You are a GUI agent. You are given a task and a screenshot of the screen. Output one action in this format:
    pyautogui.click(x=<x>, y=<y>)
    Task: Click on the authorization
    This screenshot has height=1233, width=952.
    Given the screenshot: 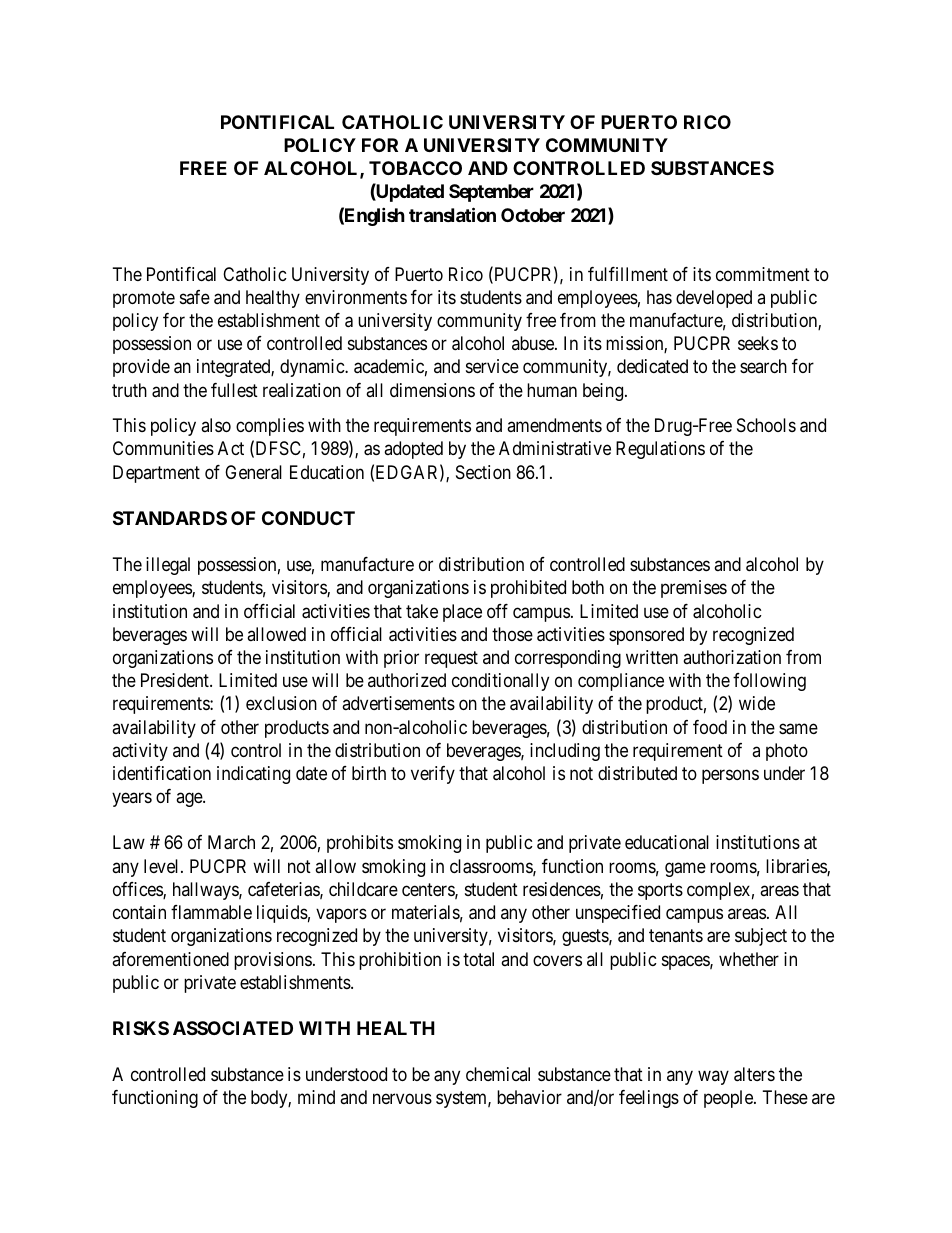 What is the action you would take?
    pyautogui.click(x=732, y=657)
